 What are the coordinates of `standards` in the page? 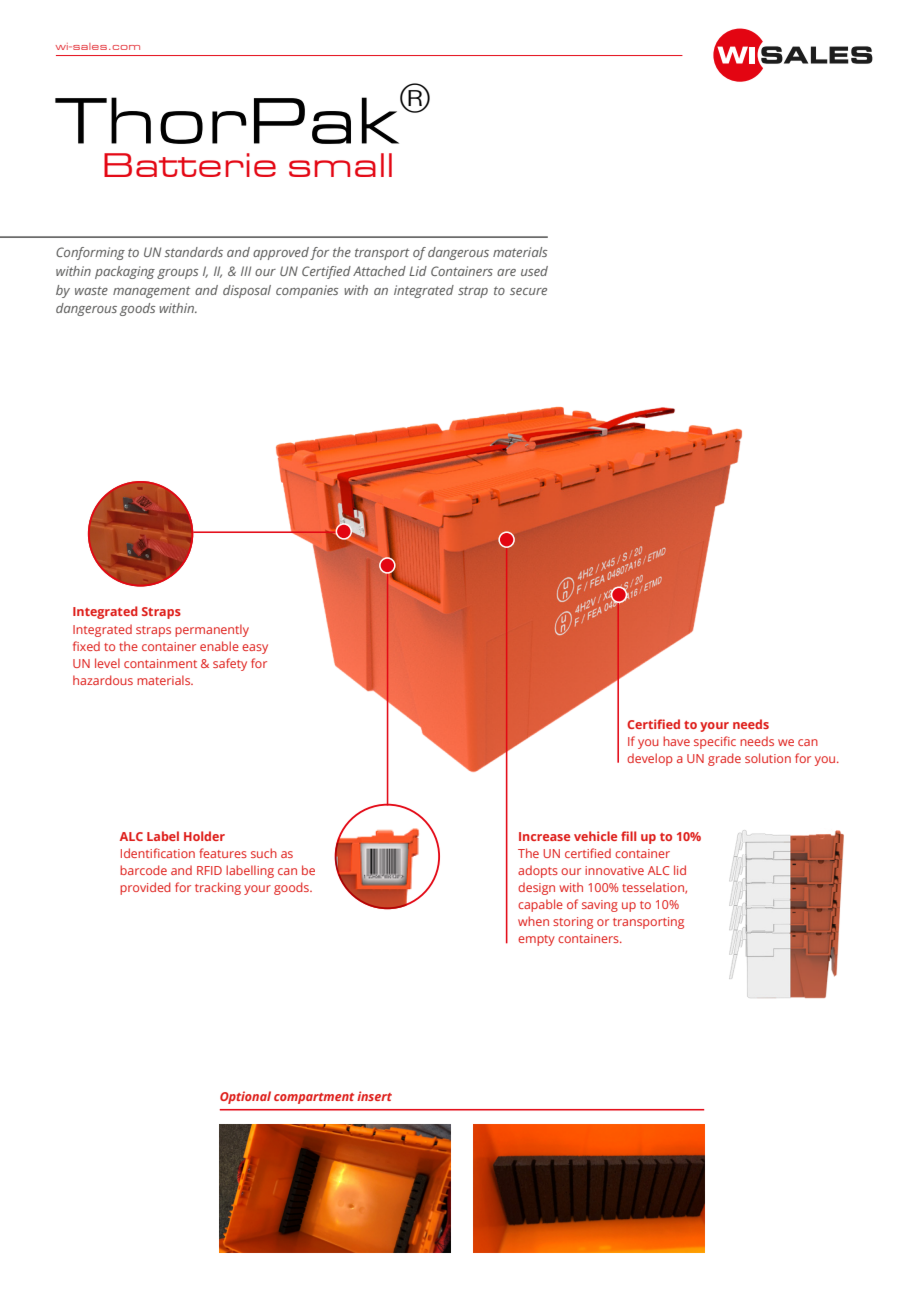 It's located at (193, 252).
